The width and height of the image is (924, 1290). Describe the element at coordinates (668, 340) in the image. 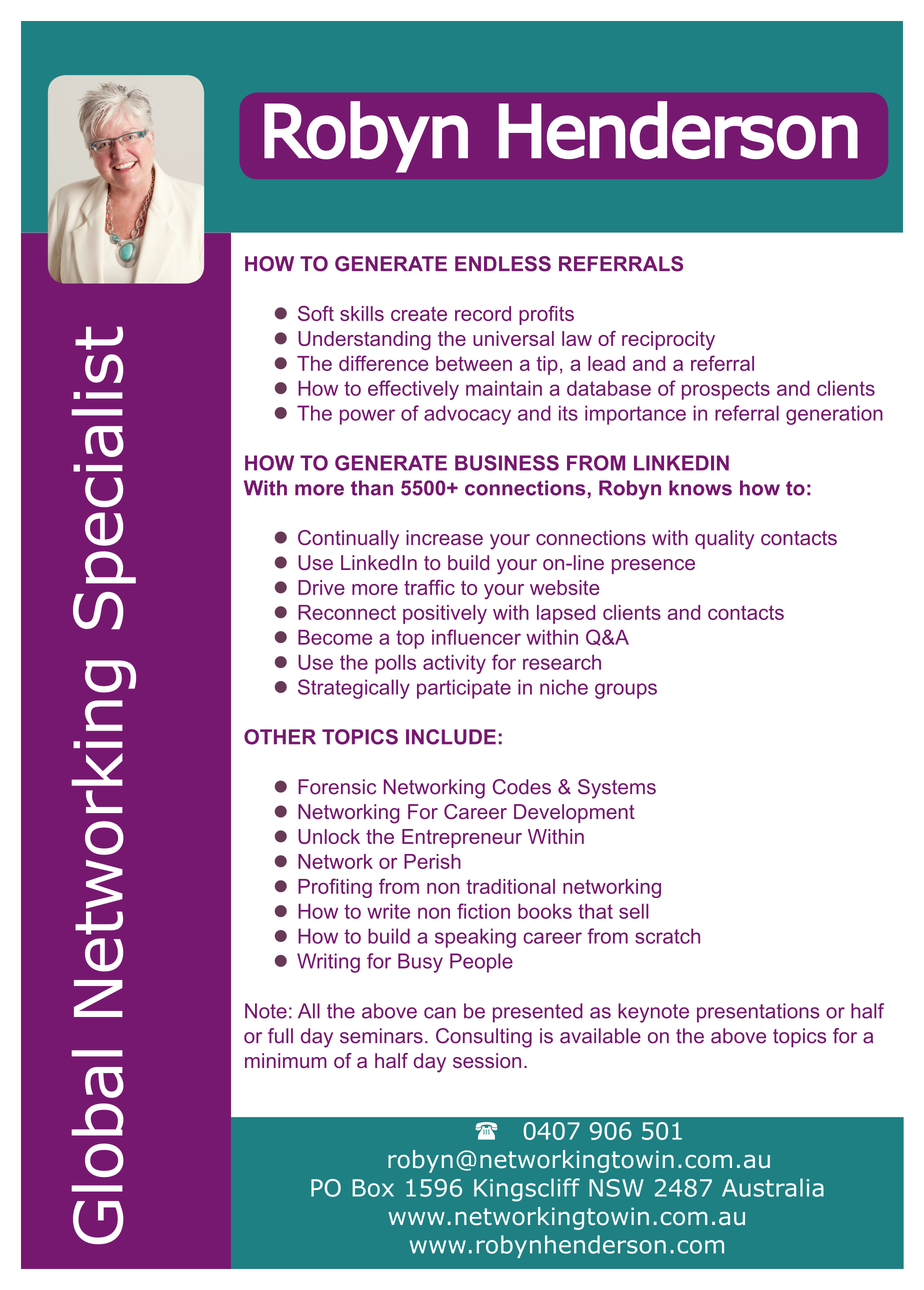

I see `reciprocity` at that location.
